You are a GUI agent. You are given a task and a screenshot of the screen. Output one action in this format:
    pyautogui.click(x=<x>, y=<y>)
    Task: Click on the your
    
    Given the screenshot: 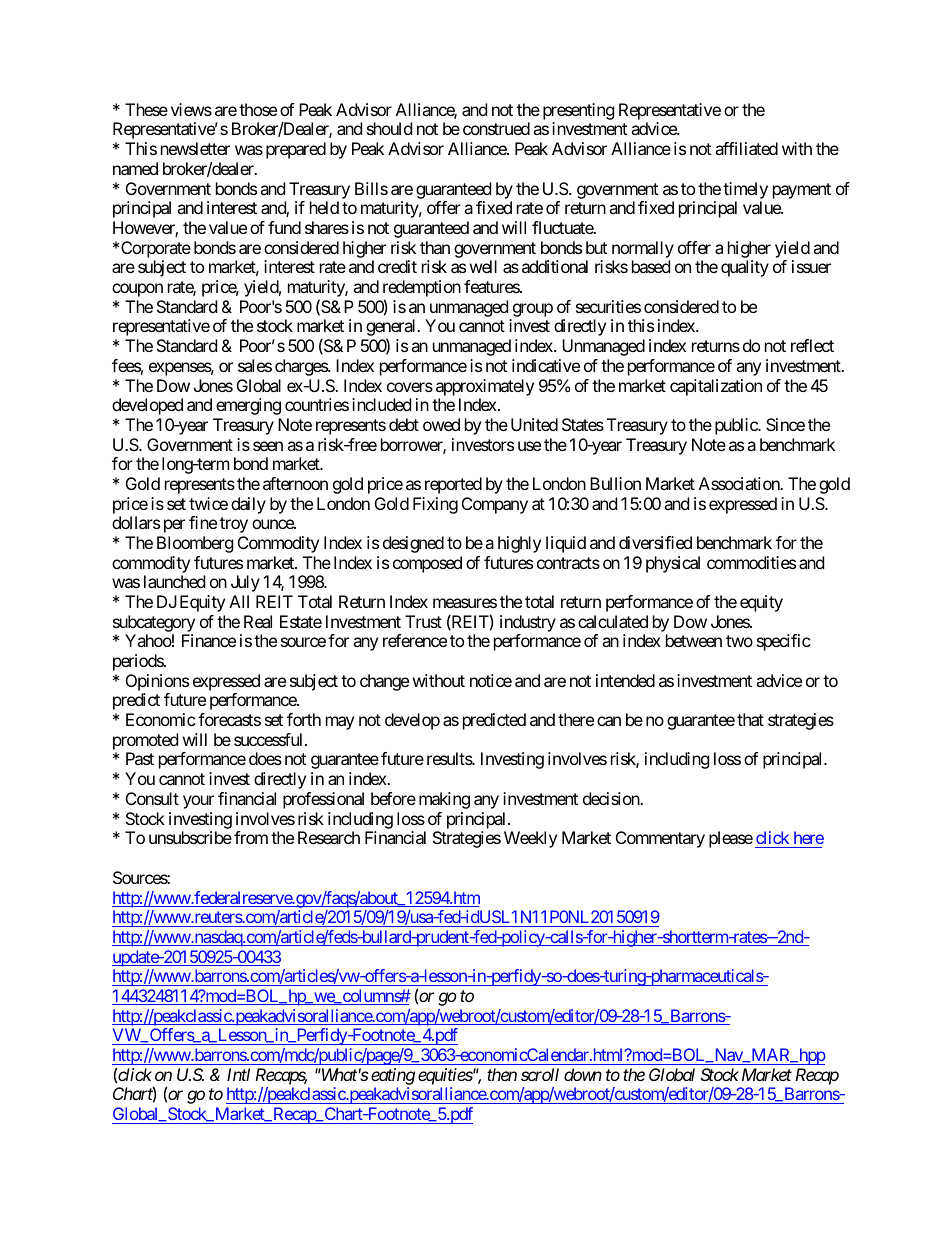 What is the action you would take?
    pyautogui.click(x=198, y=802)
